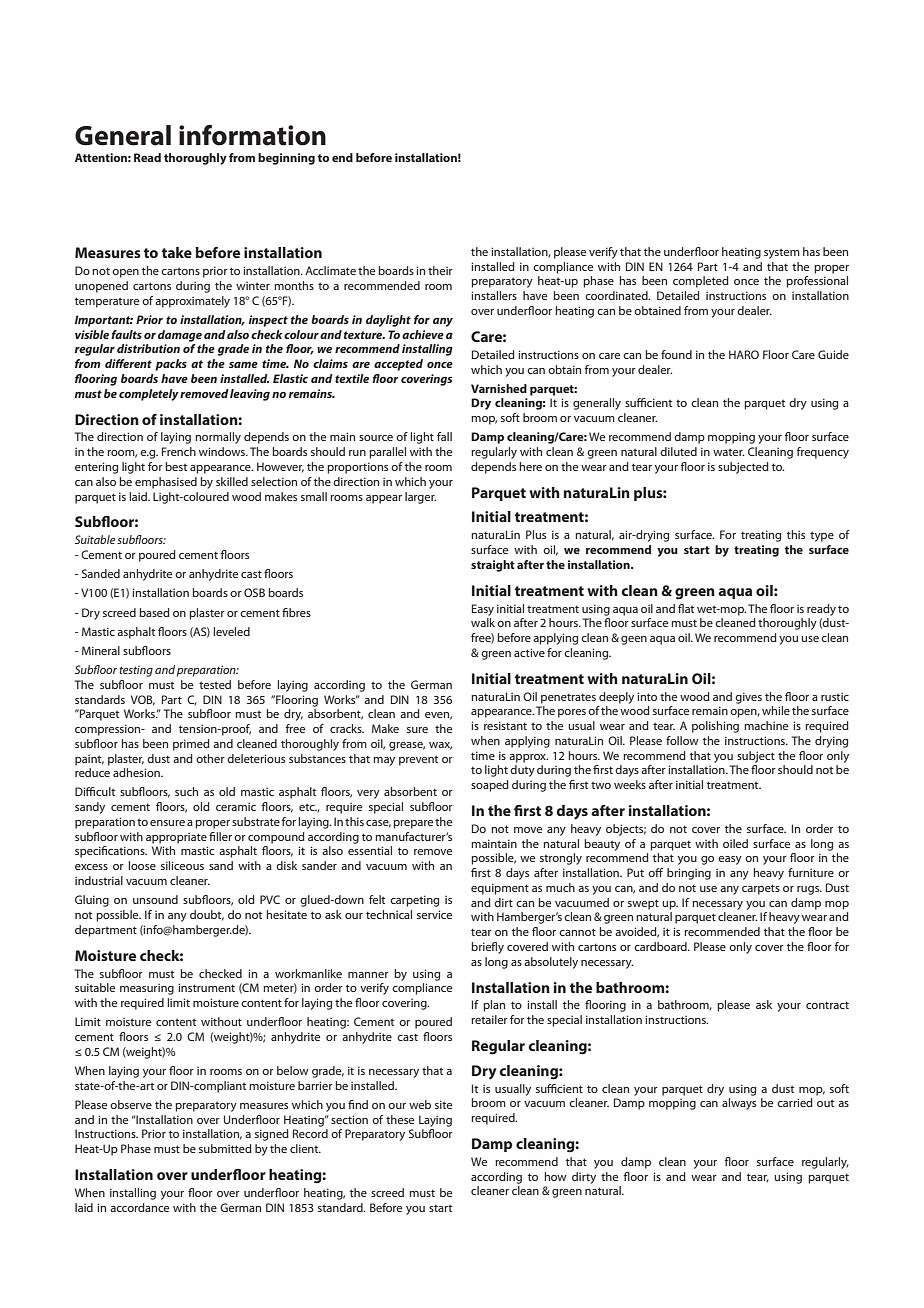 The image size is (924, 1308). I want to click on system, so click(782, 254).
